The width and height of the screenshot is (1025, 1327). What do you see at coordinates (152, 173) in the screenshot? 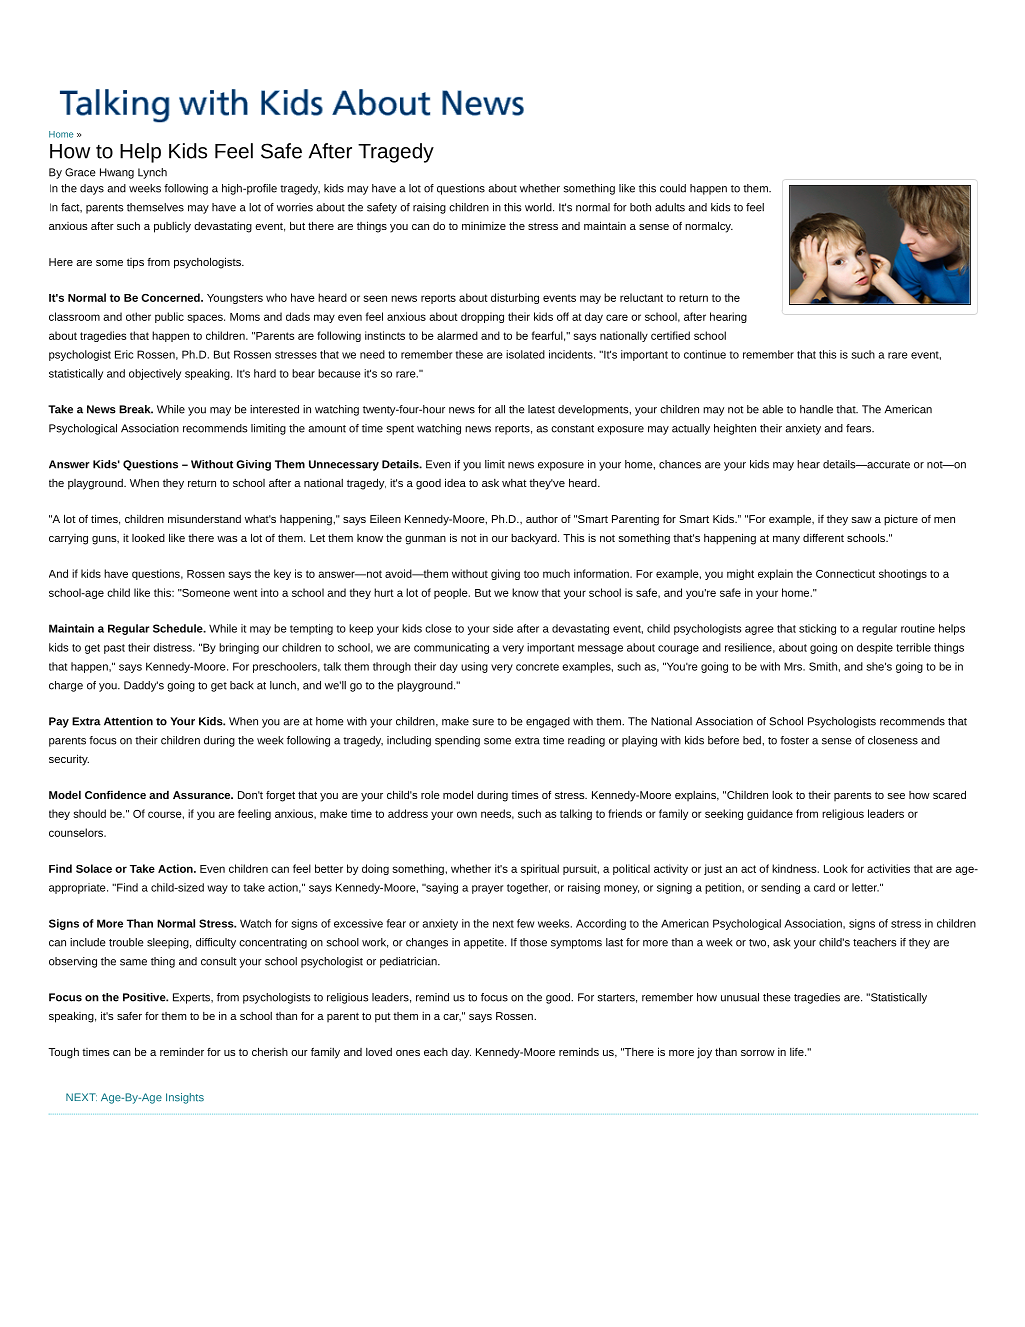
I see `Lynch` at bounding box center [152, 173].
